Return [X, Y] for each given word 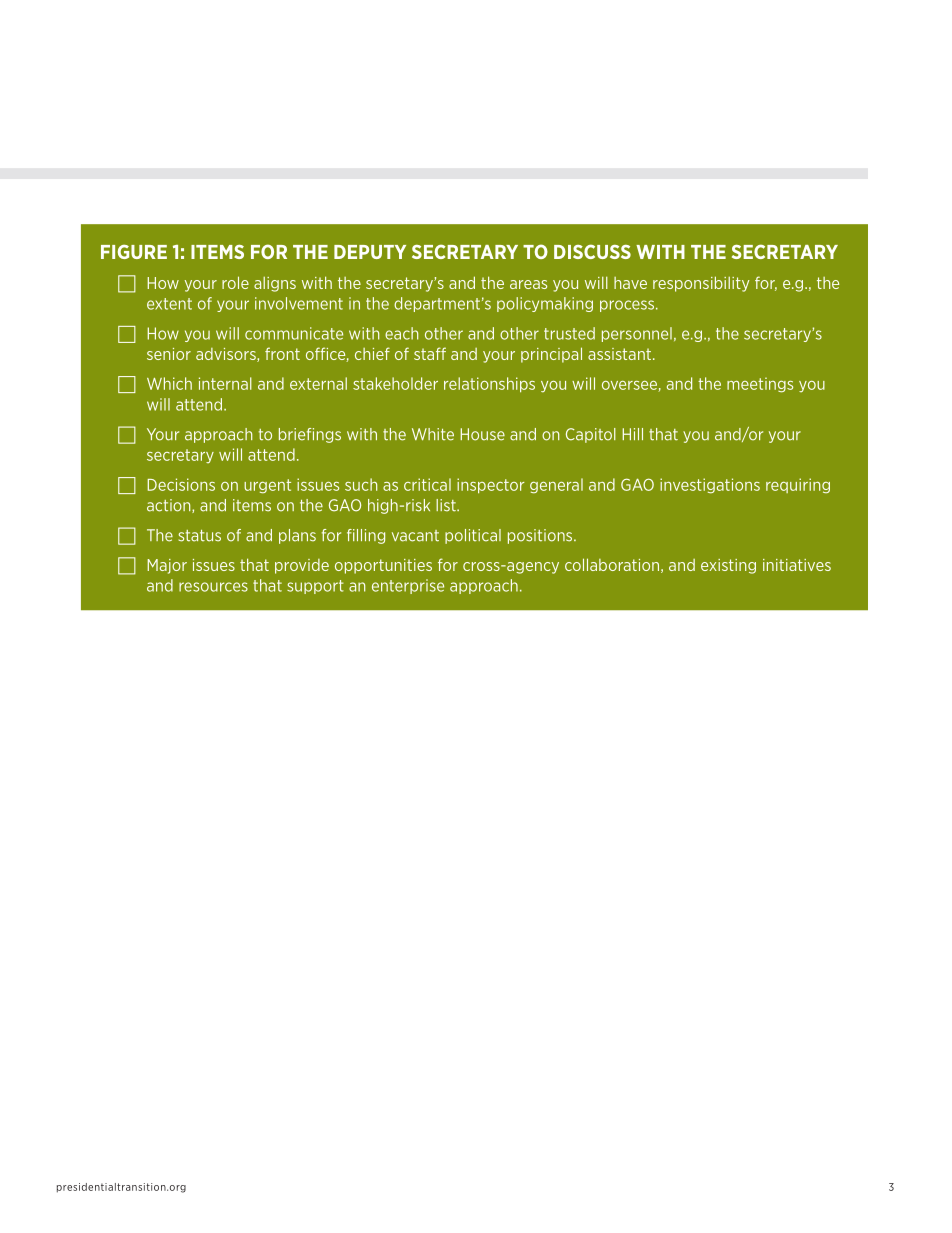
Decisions [181, 484]
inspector [491, 486]
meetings [760, 385]
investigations [710, 486]
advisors [227, 355]
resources [213, 587]
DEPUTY [370, 252]
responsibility [701, 284]
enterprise [408, 586]
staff [430, 353]
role [235, 282]
